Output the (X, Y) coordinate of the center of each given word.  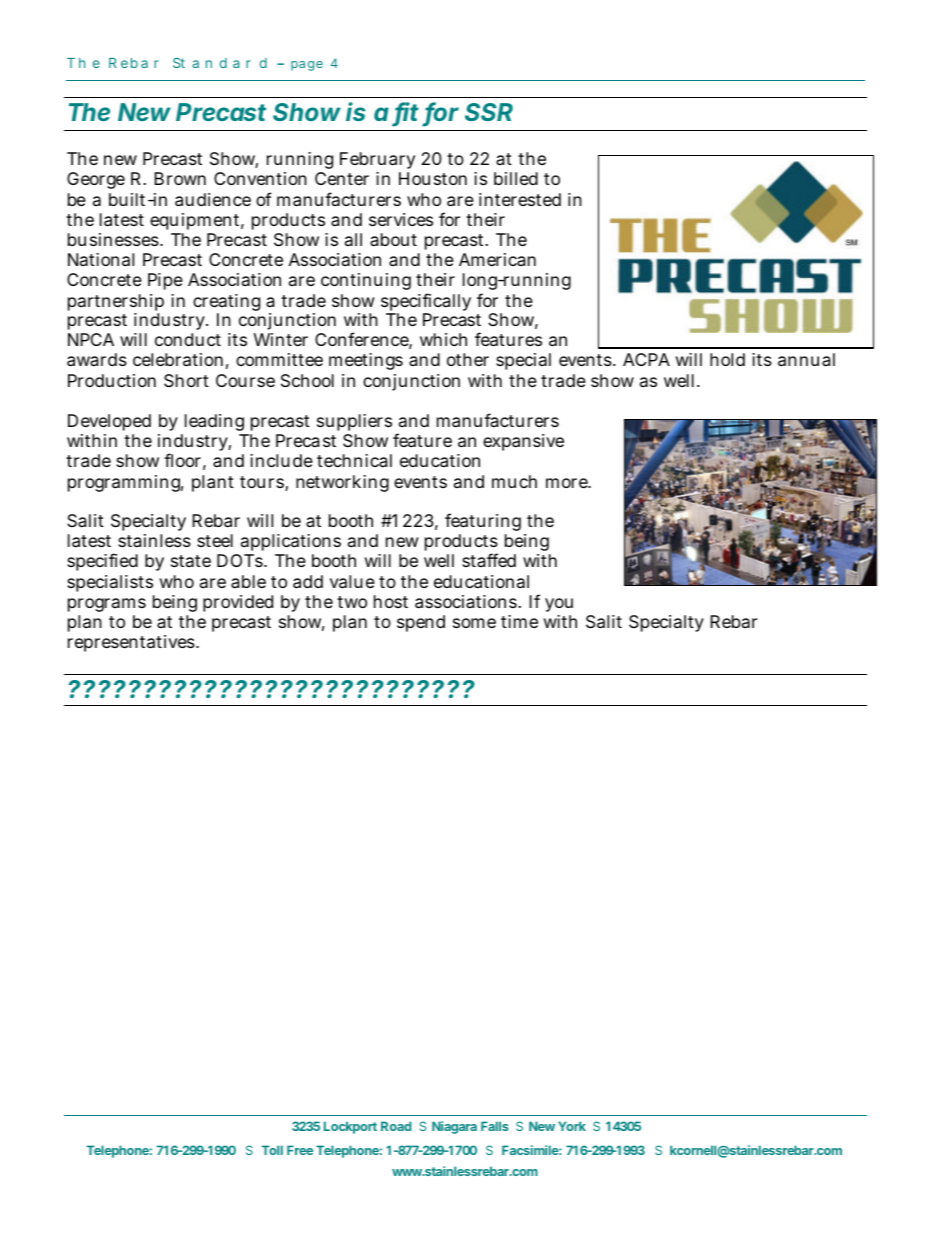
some (474, 623)
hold (727, 359)
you (559, 605)
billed (516, 178)
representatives (132, 643)
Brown (180, 178)
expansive (523, 442)
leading (214, 422)
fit (406, 113)
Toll (272, 1150)
